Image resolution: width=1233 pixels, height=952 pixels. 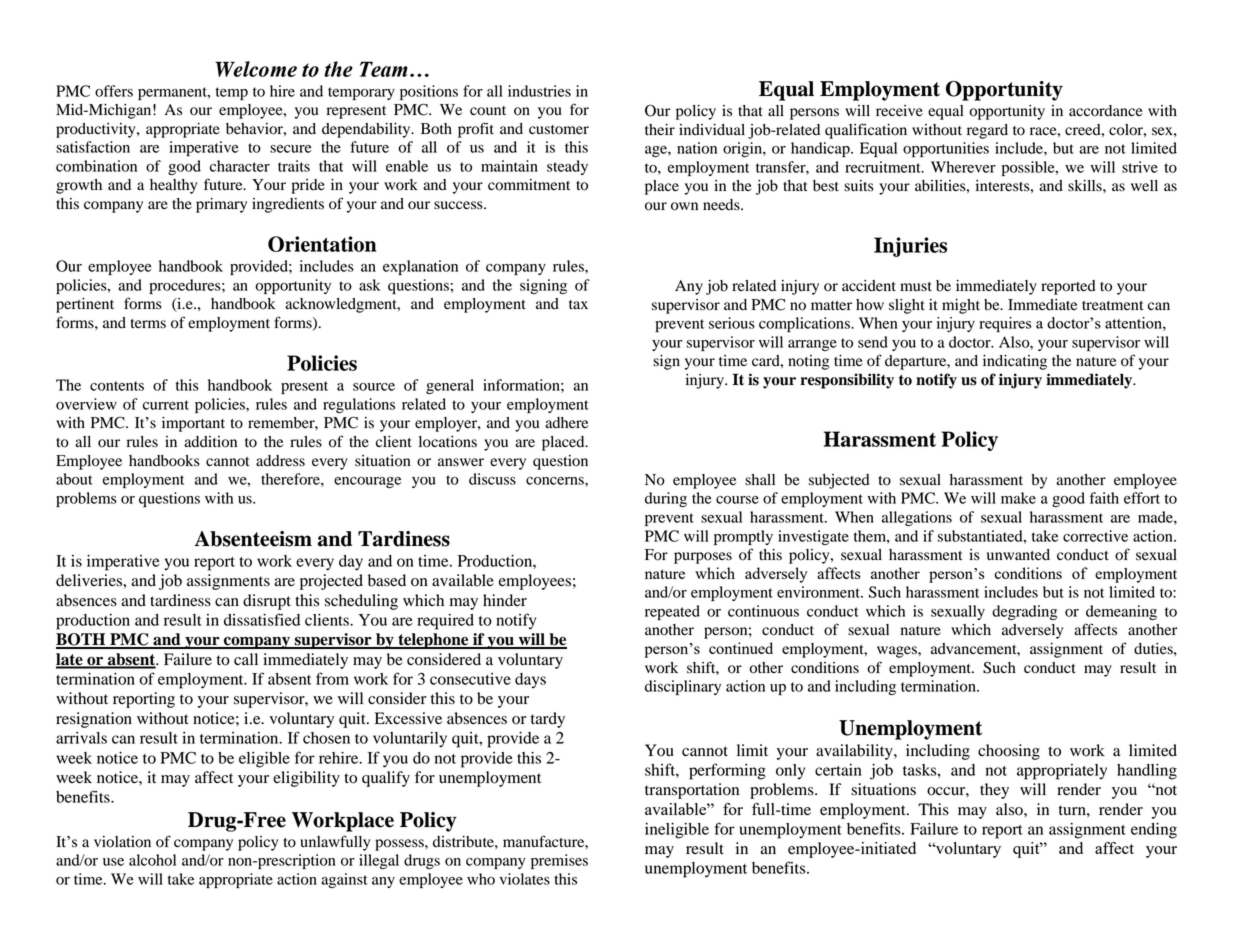 I want to click on call, so click(x=246, y=659).
